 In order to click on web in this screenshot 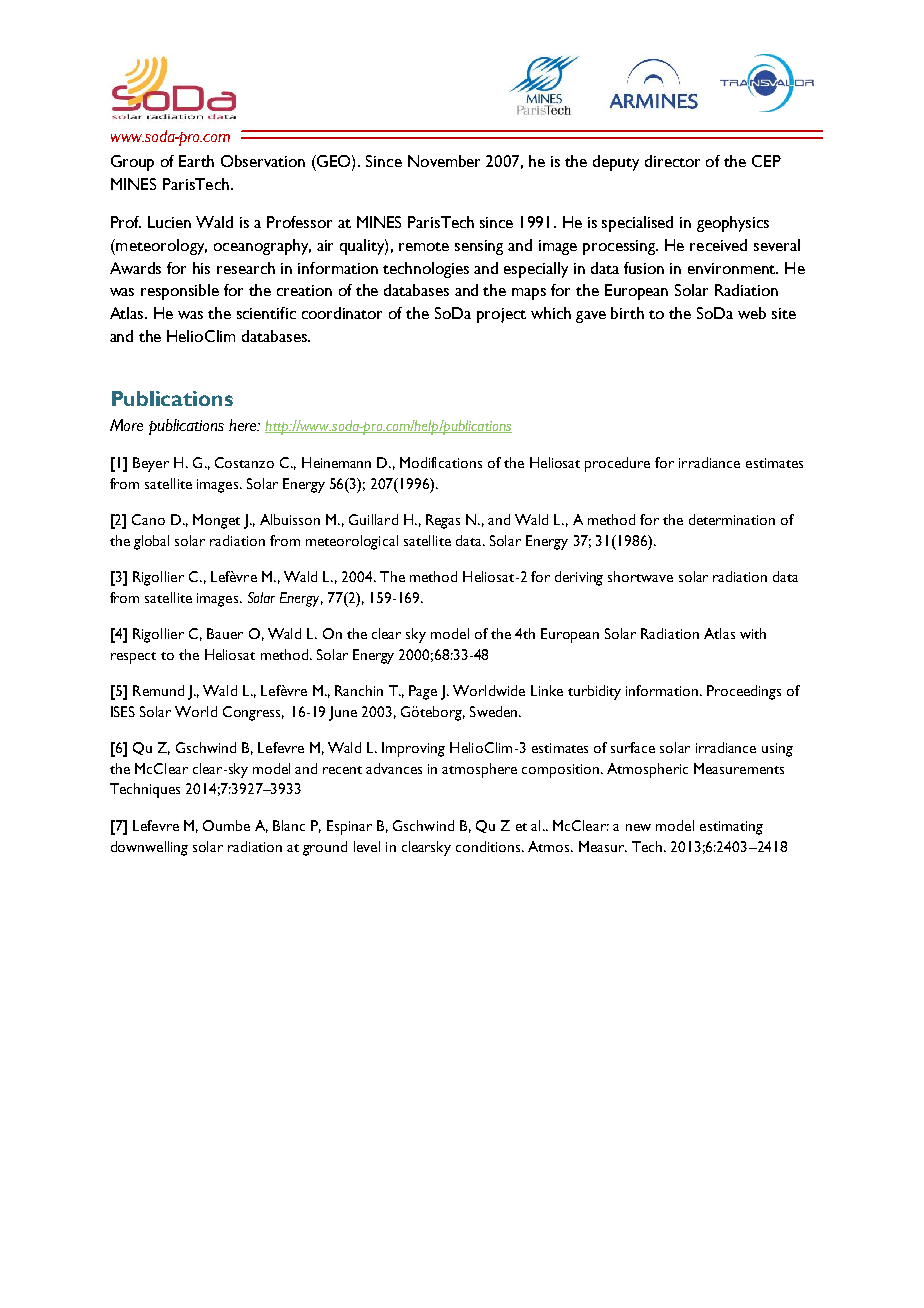, I will do `click(752, 313)`.
